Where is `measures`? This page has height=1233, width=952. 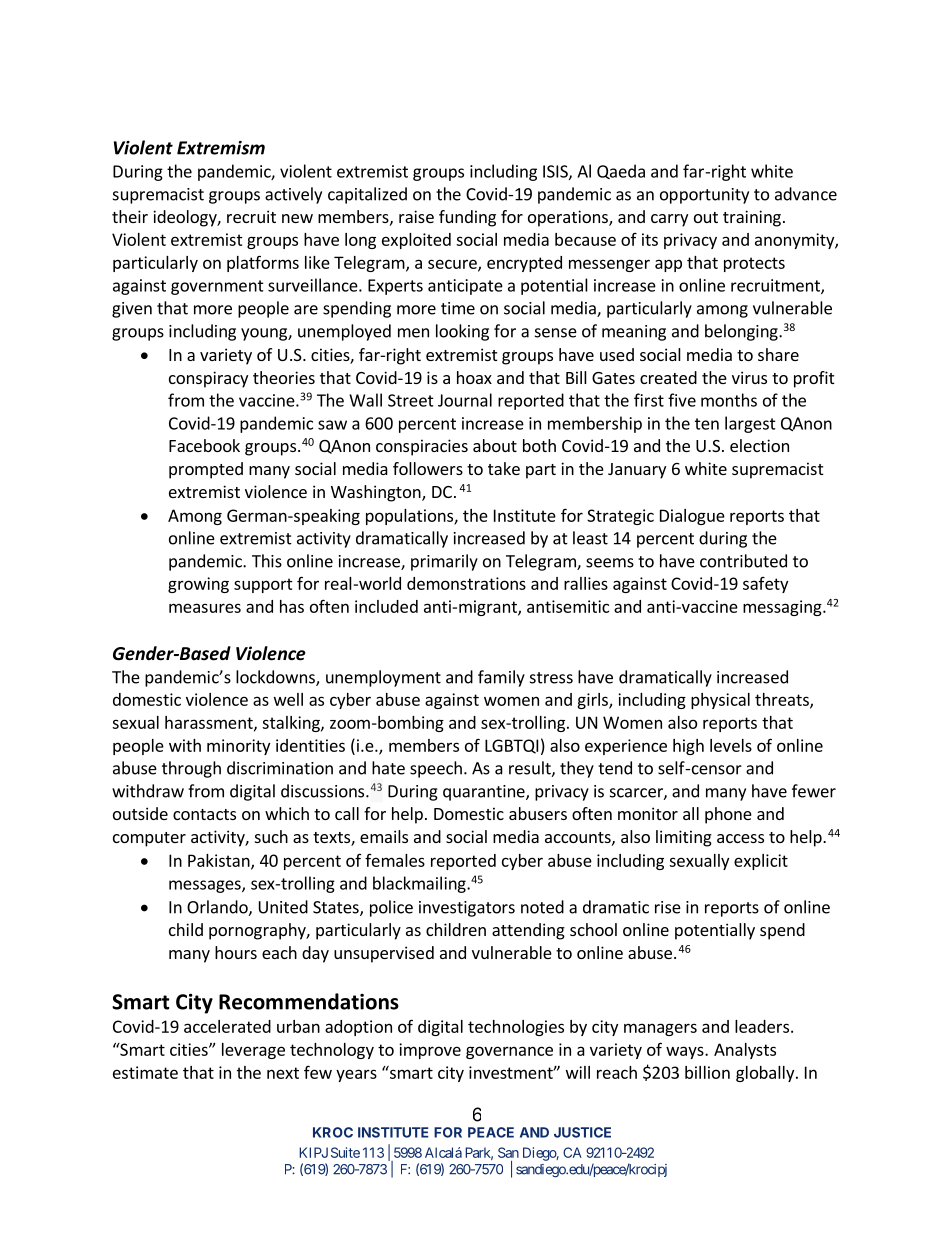 measures is located at coordinates (205, 608).
